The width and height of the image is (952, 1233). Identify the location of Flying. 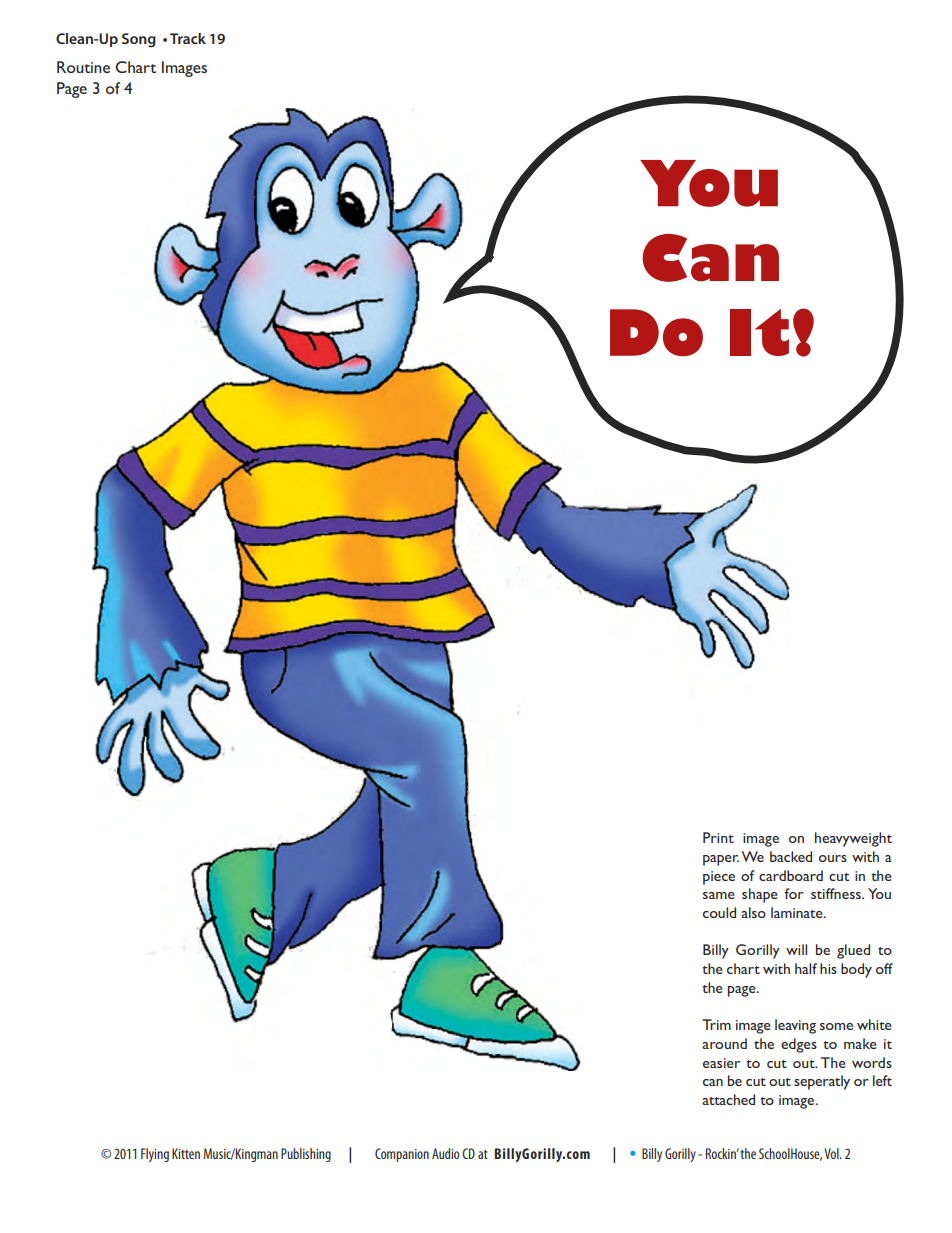
(155, 1155).
